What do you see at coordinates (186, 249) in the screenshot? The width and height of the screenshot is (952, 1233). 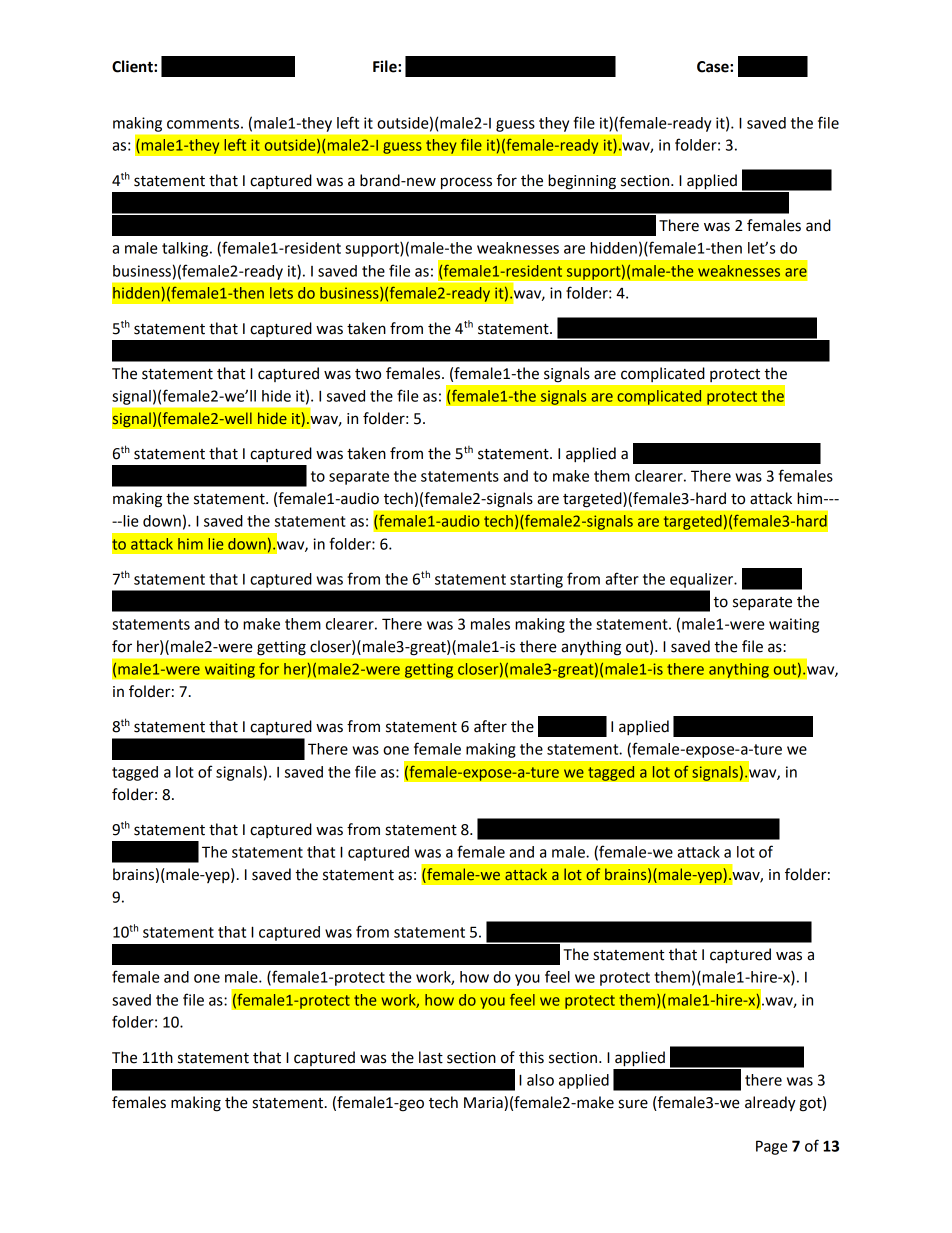 I see `talking` at bounding box center [186, 249].
